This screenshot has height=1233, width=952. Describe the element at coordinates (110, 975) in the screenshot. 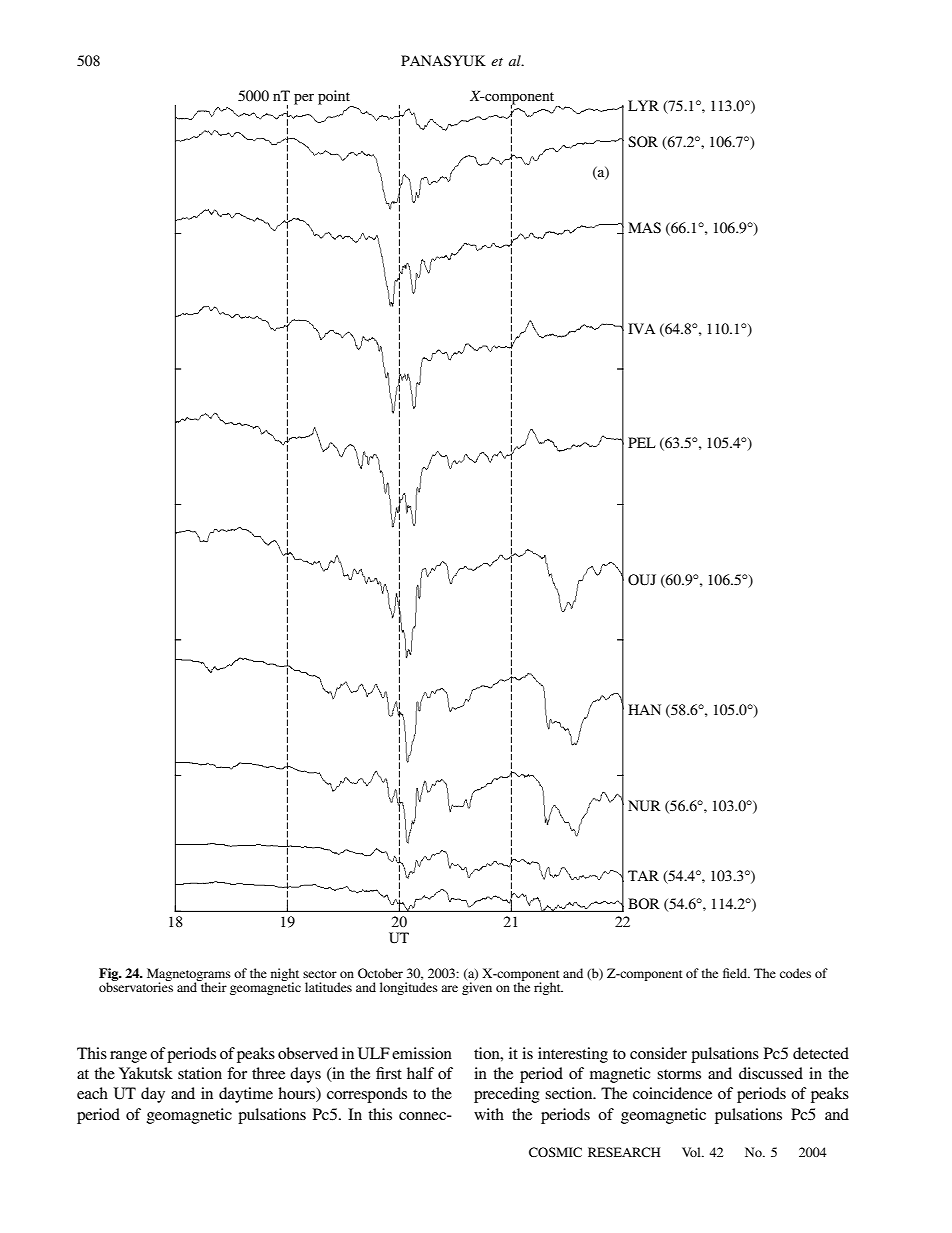

I see `Fig` at that location.
